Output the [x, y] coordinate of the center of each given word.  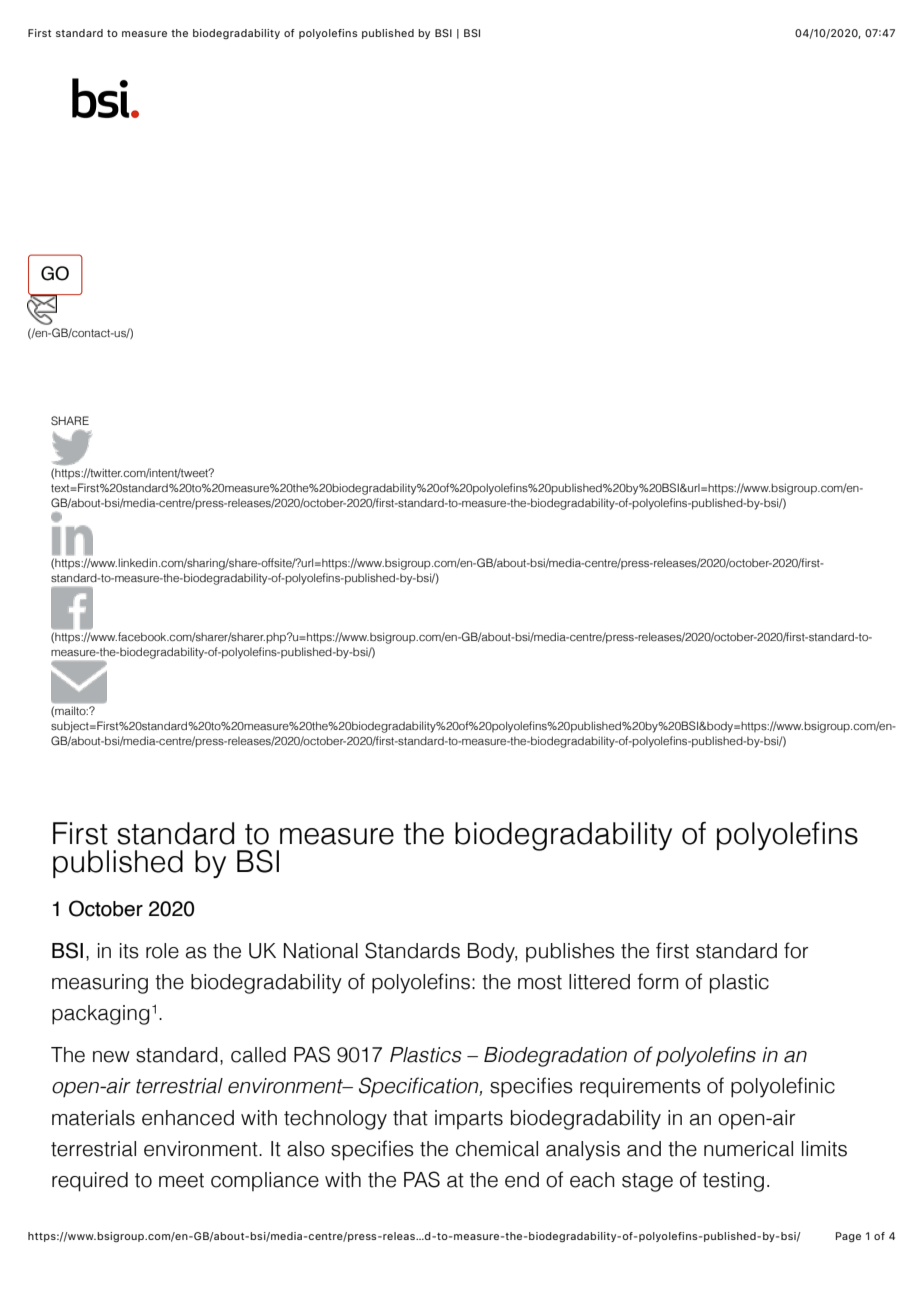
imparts [469, 1119]
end [522, 1180]
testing [733, 1182]
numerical [748, 1149]
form [657, 981]
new [111, 1057]
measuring [100, 984]
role [162, 951]
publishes [570, 952]
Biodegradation [555, 1057]
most [540, 982]
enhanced [188, 1118]
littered [599, 982]
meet [181, 1180]
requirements [640, 1088]
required [90, 1182]
